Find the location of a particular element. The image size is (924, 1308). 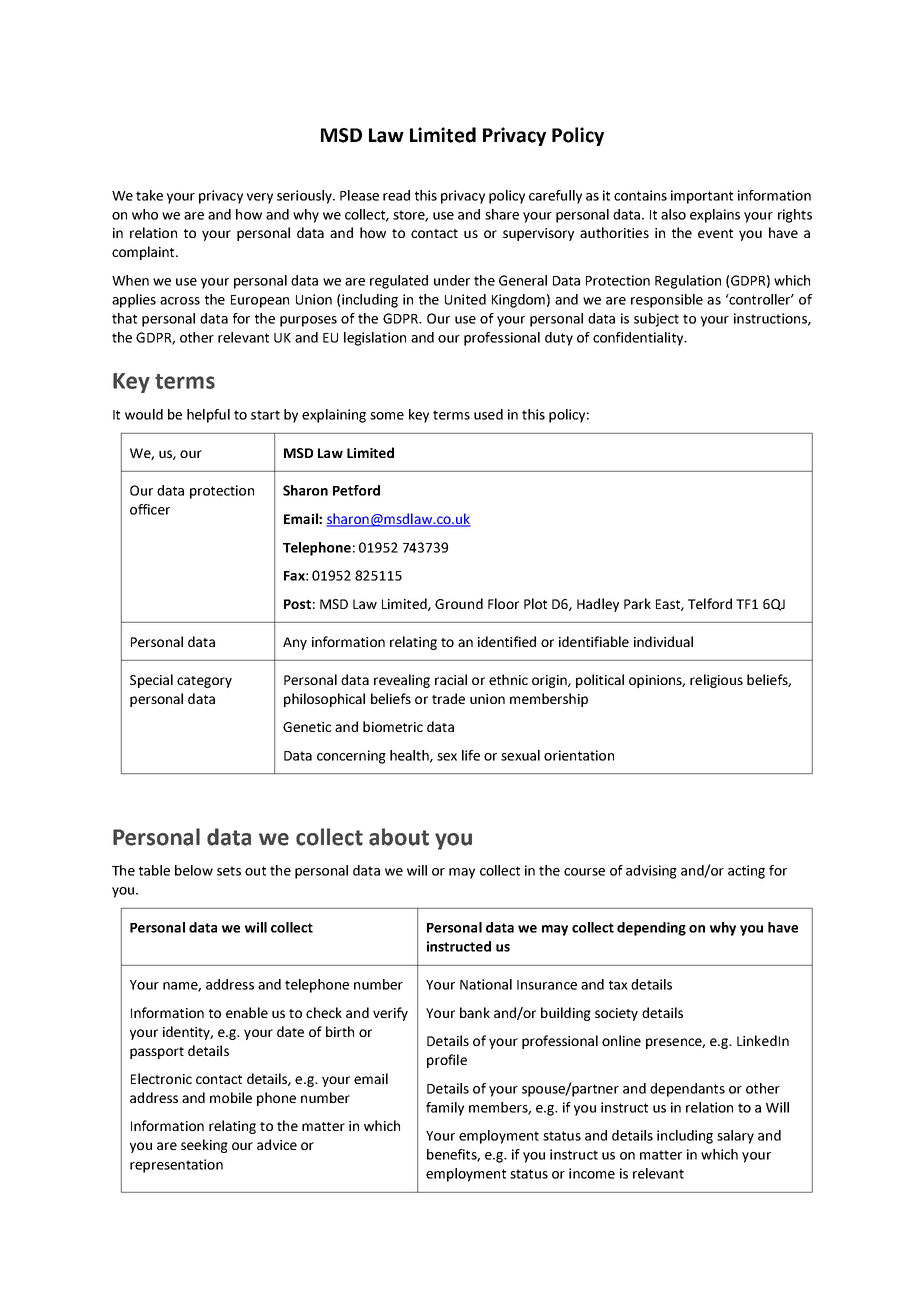

seeking is located at coordinates (204, 1146).
